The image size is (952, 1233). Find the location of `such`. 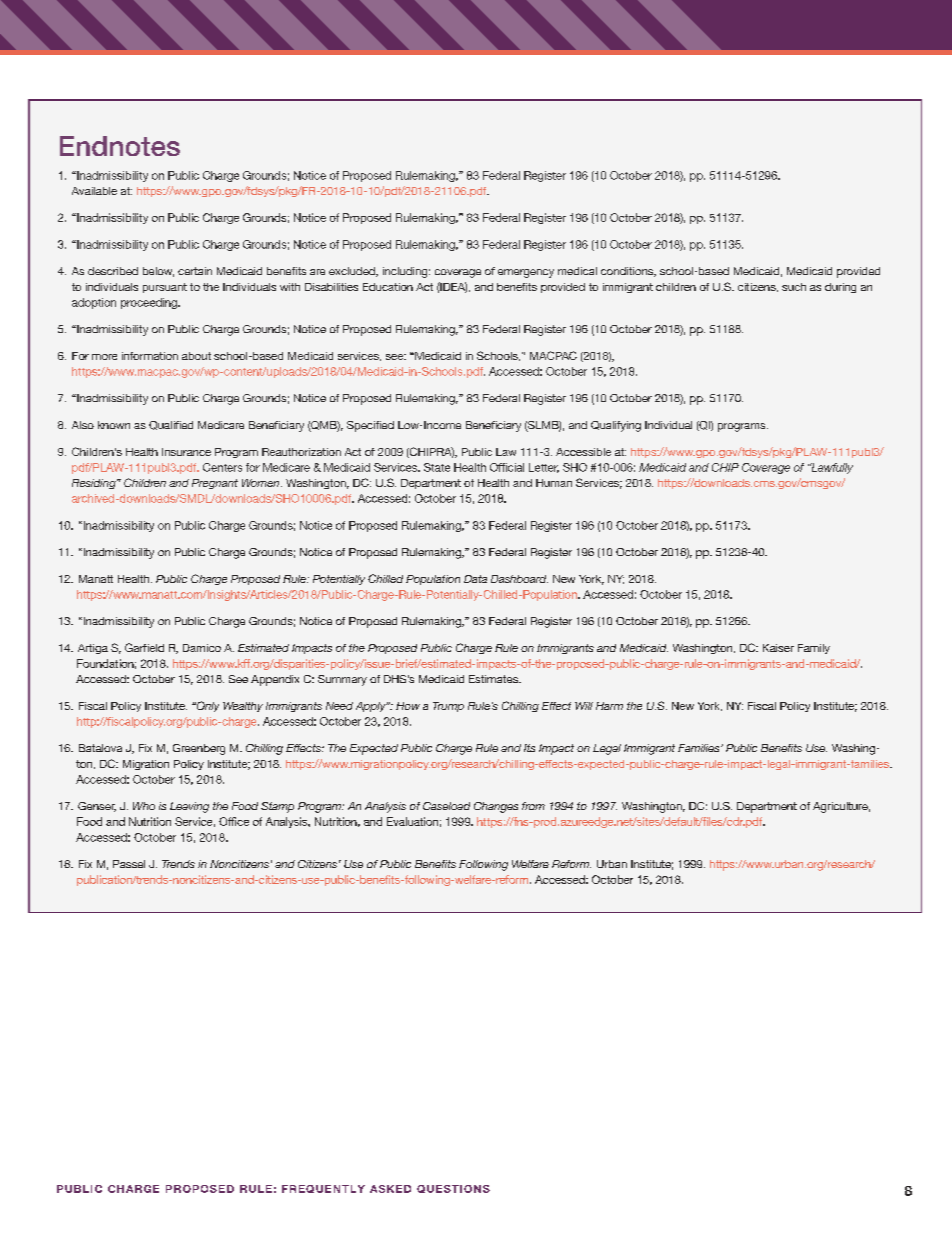

such is located at coordinates (794, 287).
